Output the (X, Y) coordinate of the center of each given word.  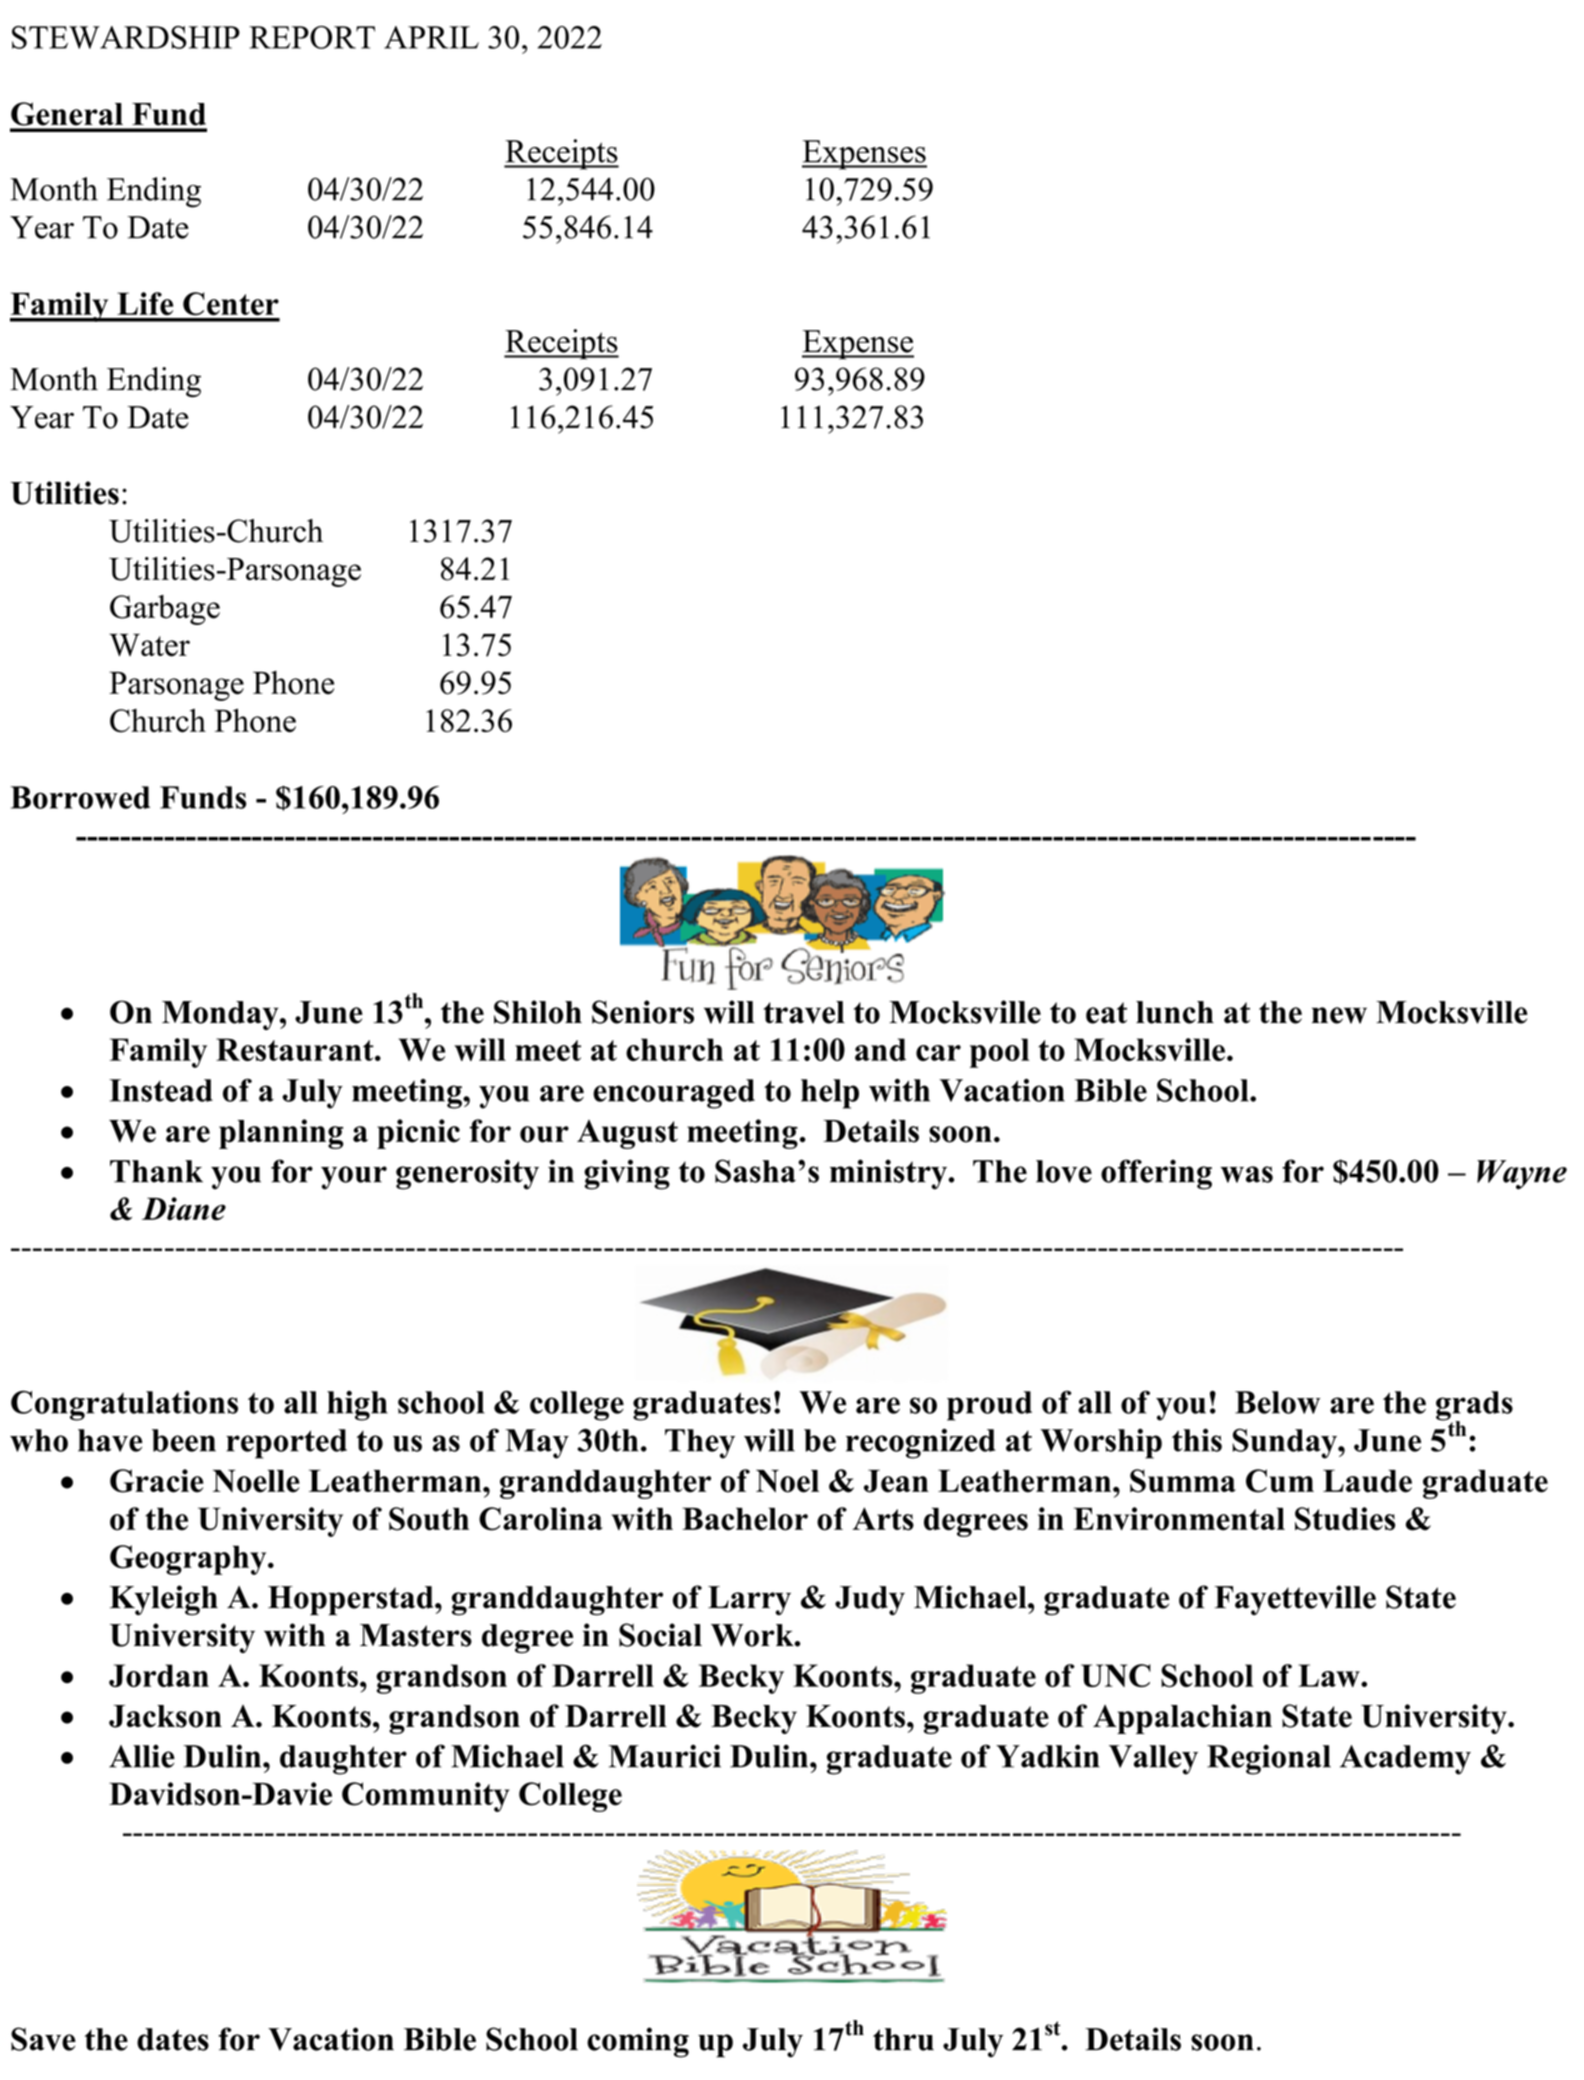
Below (1277, 1402)
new (1339, 1015)
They (700, 1444)
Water (149, 645)
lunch (1175, 1012)
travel (804, 1012)
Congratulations (124, 1406)
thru (903, 2039)
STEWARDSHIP (126, 37)
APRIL (431, 37)
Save (43, 2039)
